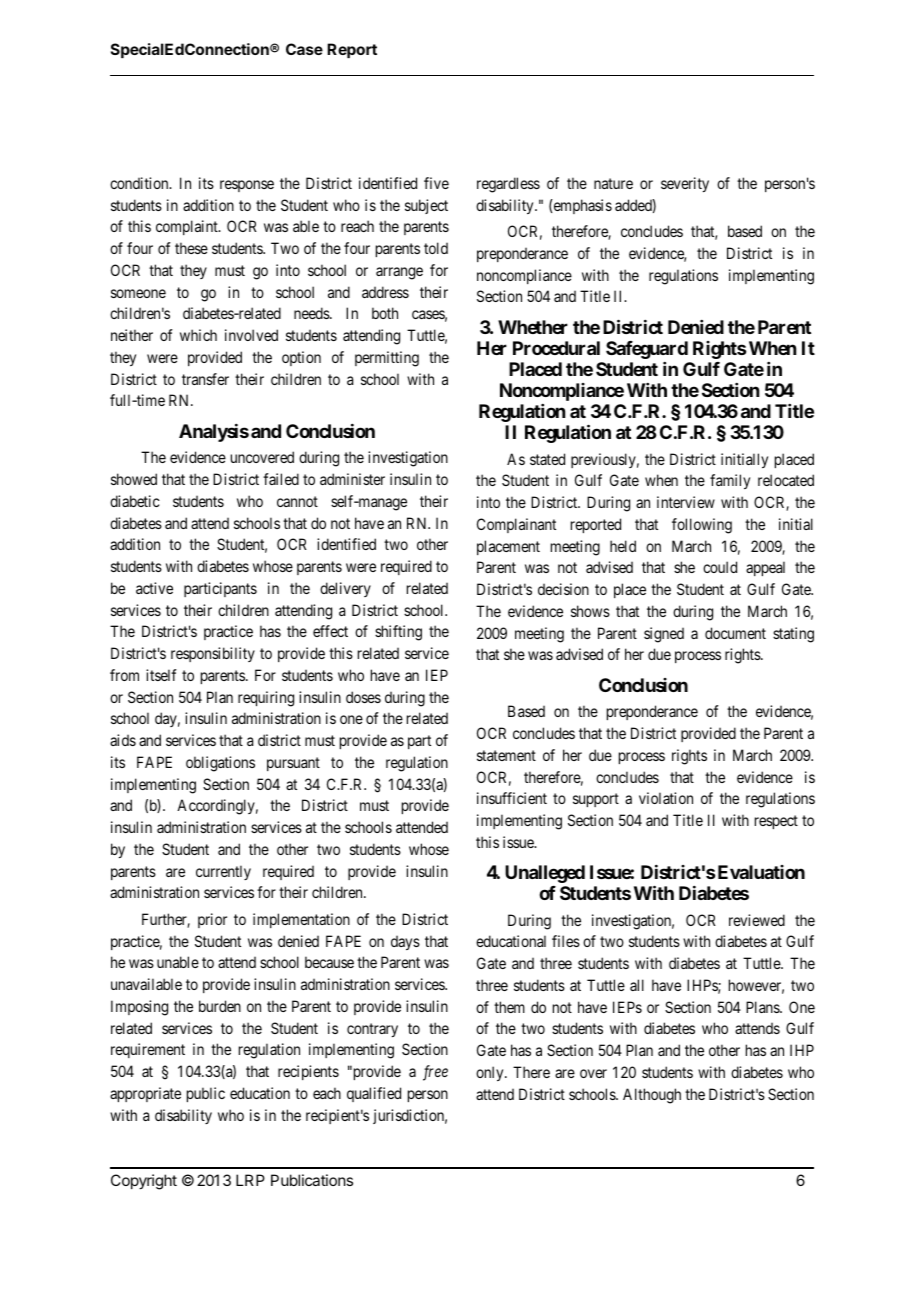 The image size is (924, 1307). What do you see at coordinates (250, 1180) in the document?
I see `LRP` at bounding box center [250, 1180].
